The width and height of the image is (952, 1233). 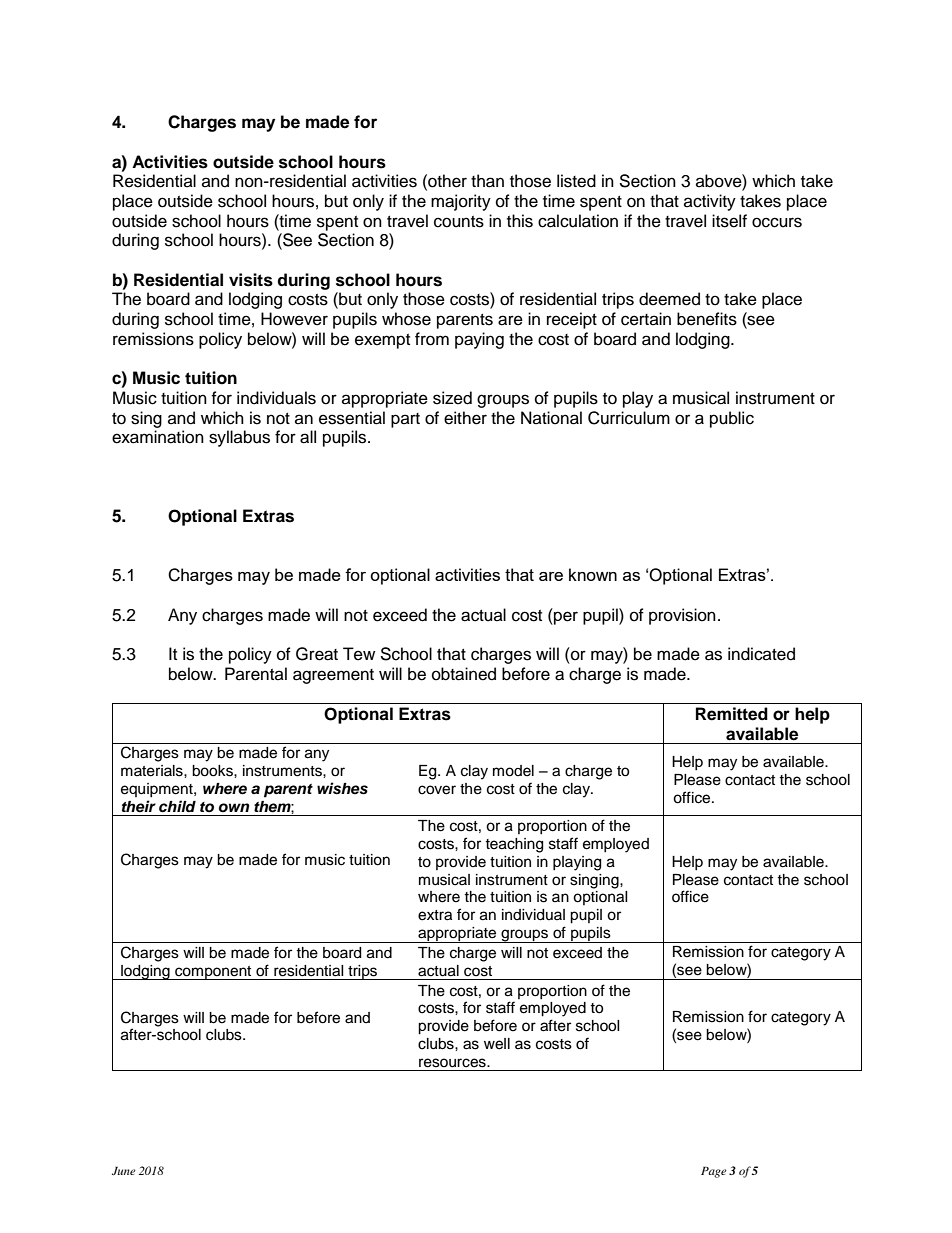 What do you see at coordinates (437, 790) in the image?
I see `cover` at bounding box center [437, 790].
